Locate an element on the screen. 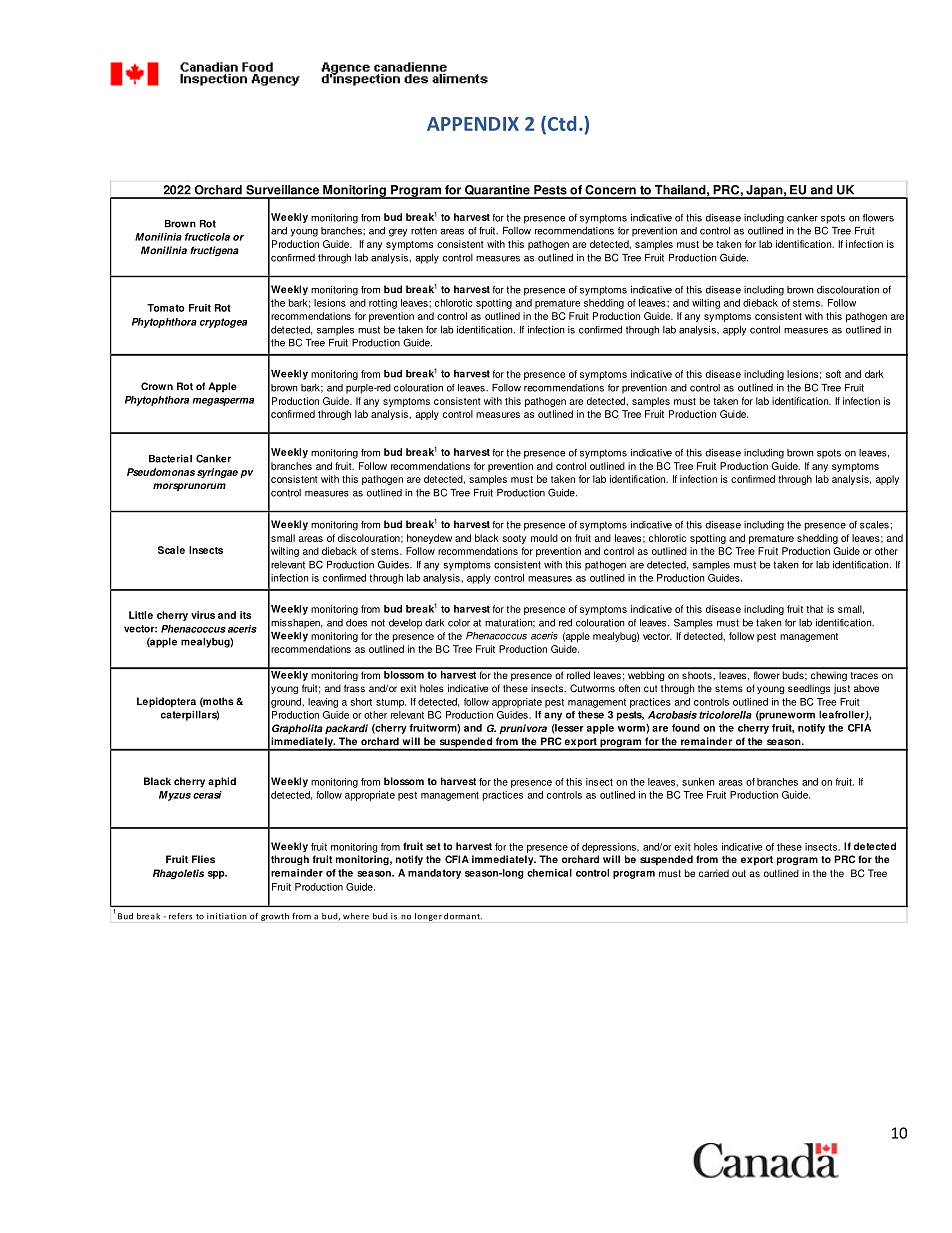  seedlings is located at coordinates (809, 689).
